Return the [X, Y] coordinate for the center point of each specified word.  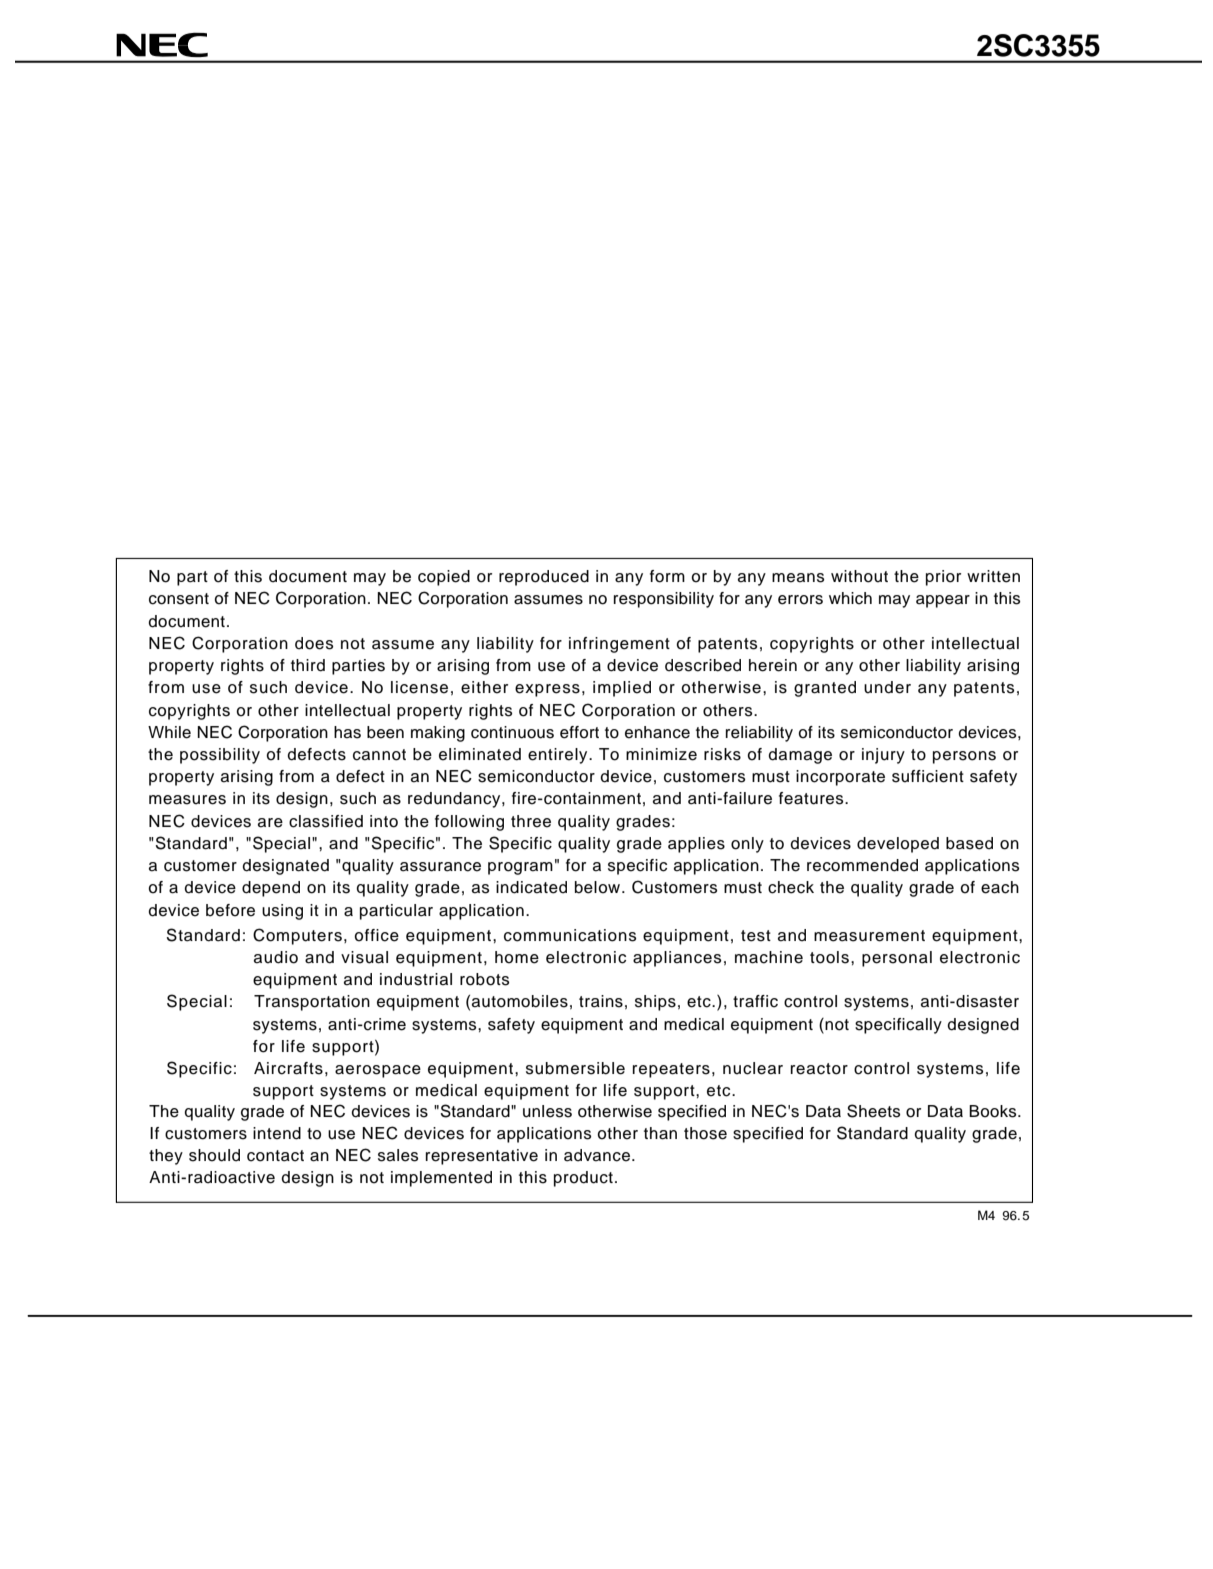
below [599, 887]
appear [943, 601]
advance [597, 1155]
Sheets [873, 1111]
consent [179, 599]
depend [271, 889]
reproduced [544, 578]
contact [275, 1156]
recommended [862, 865]
